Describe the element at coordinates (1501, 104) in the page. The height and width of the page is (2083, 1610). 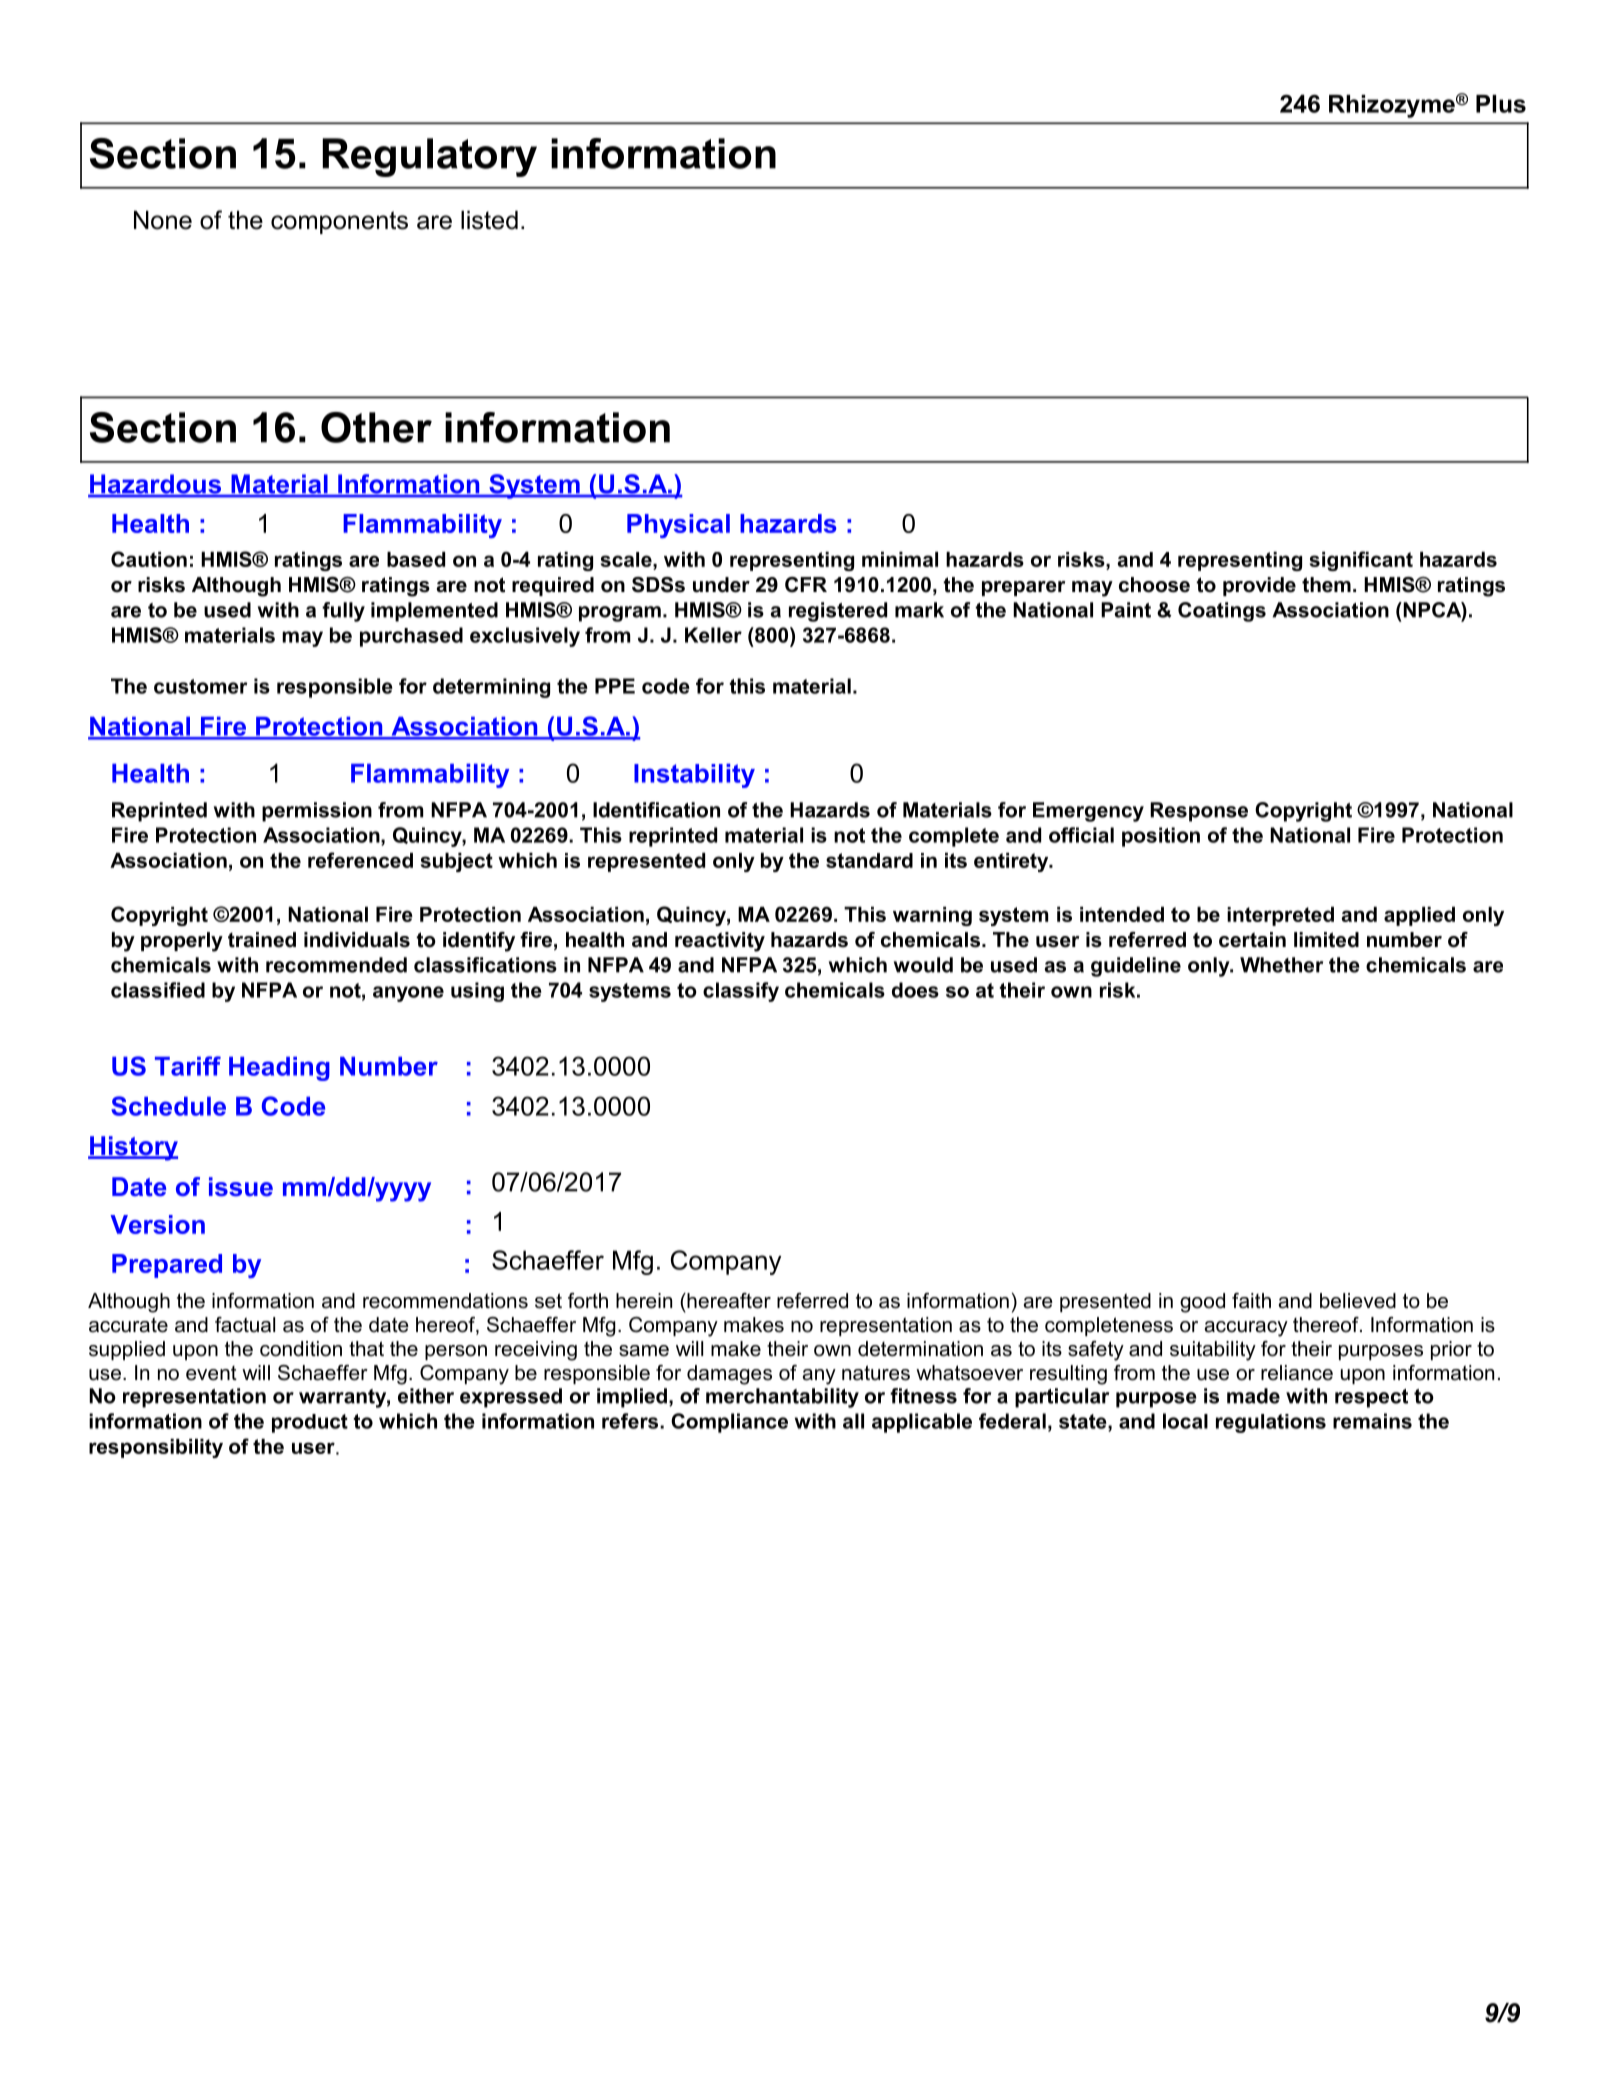
I see `Plus` at that location.
